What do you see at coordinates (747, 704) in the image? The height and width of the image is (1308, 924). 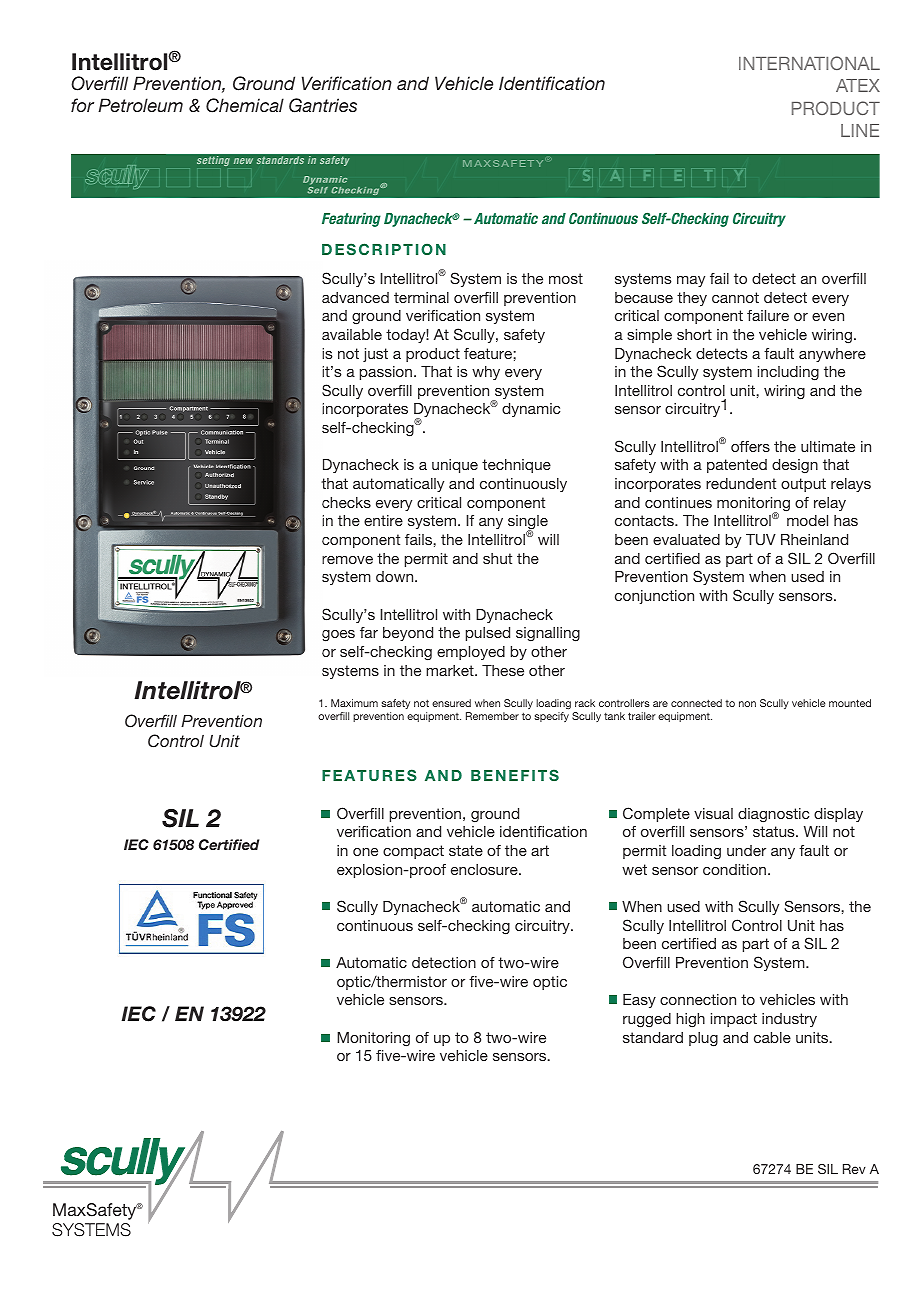 I see `non` at bounding box center [747, 704].
